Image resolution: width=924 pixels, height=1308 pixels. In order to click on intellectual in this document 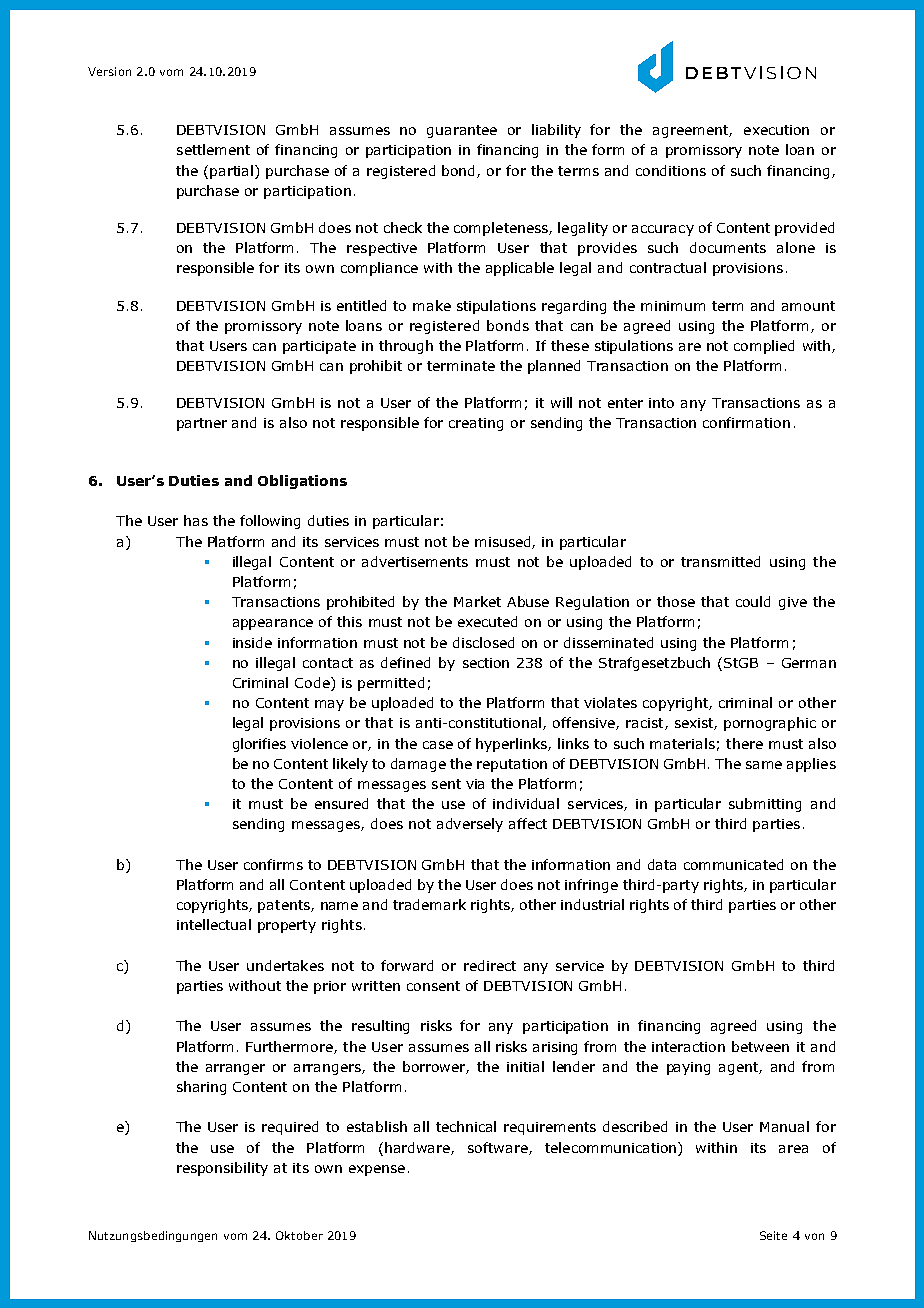, I will do `click(214, 924)`.
